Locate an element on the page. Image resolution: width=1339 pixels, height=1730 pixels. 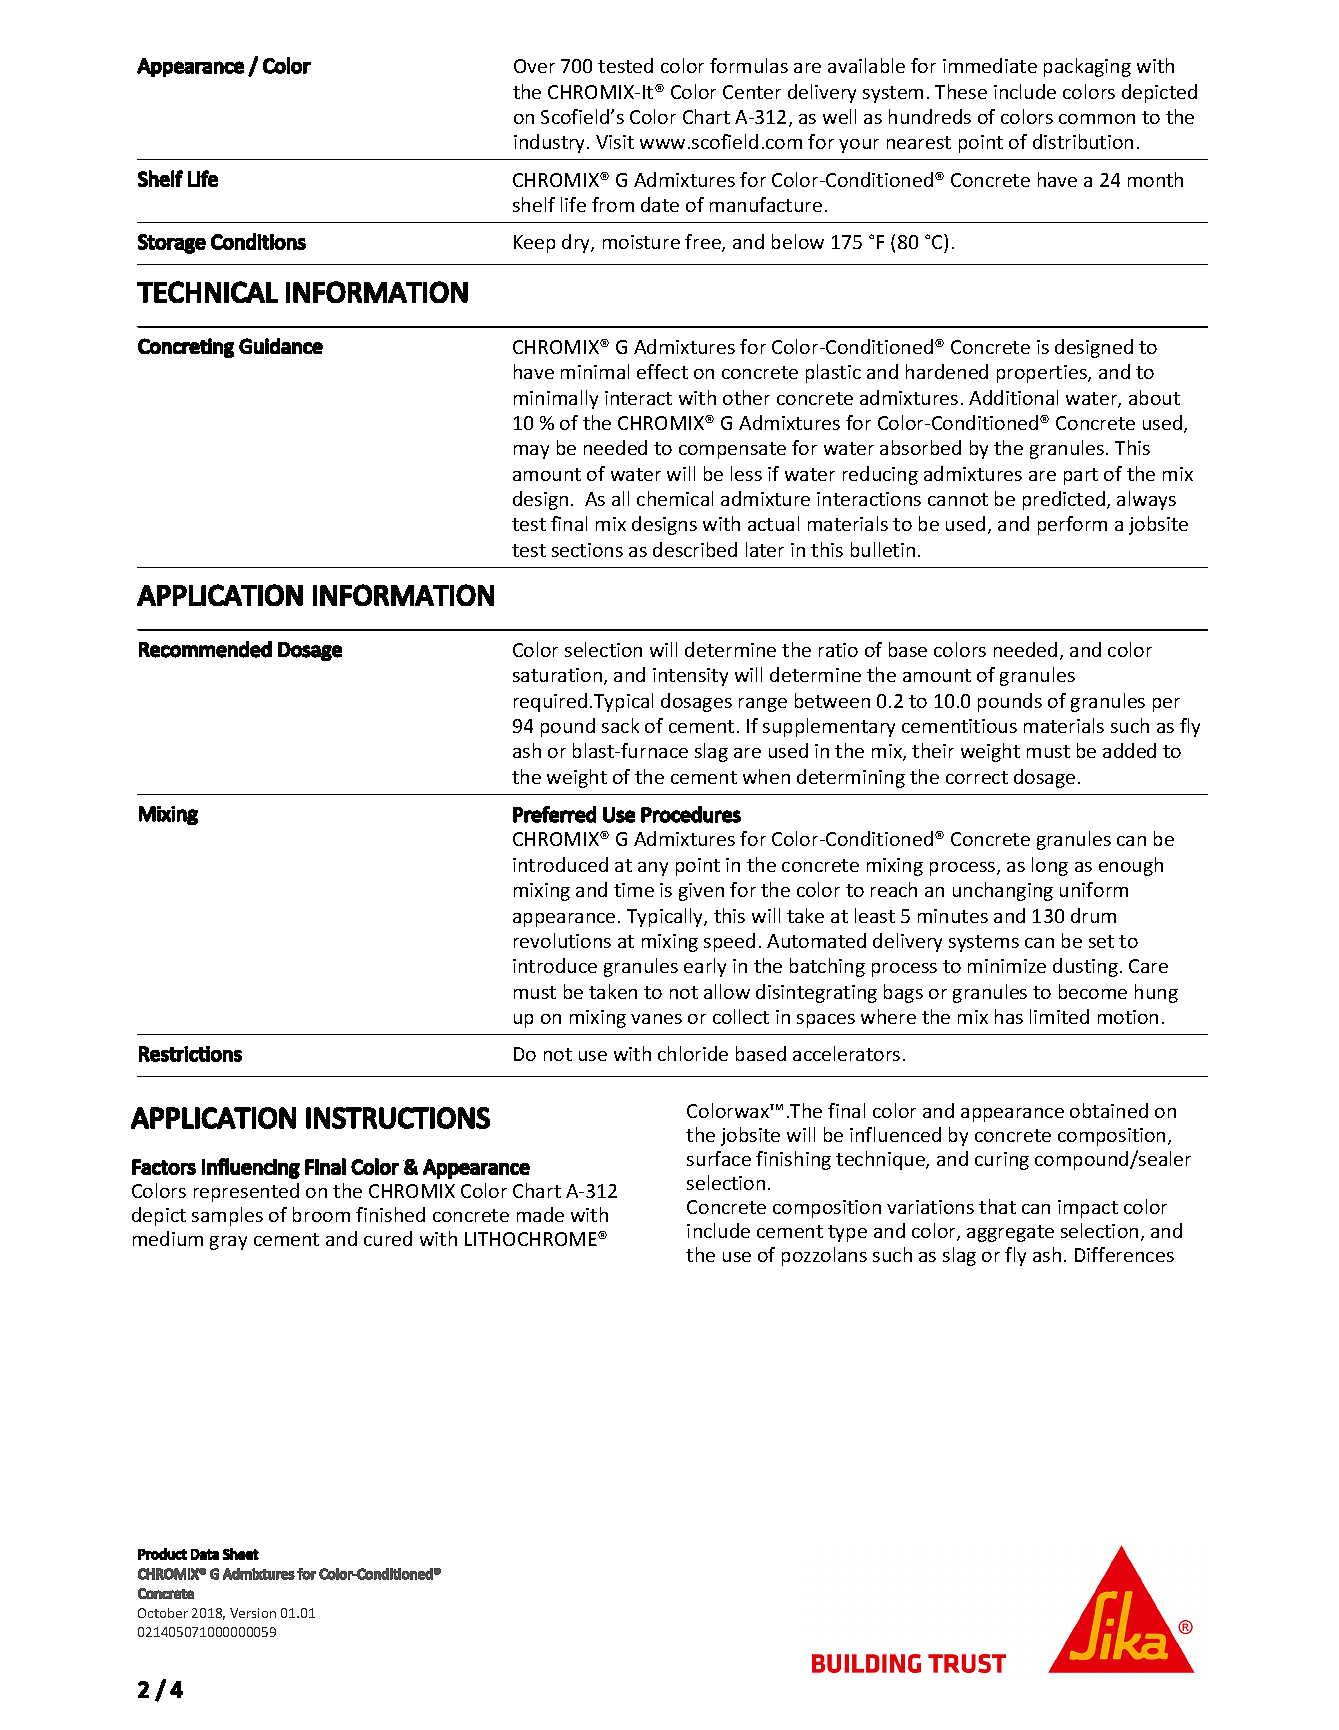
Sheet is located at coordinates (241, 1554).
